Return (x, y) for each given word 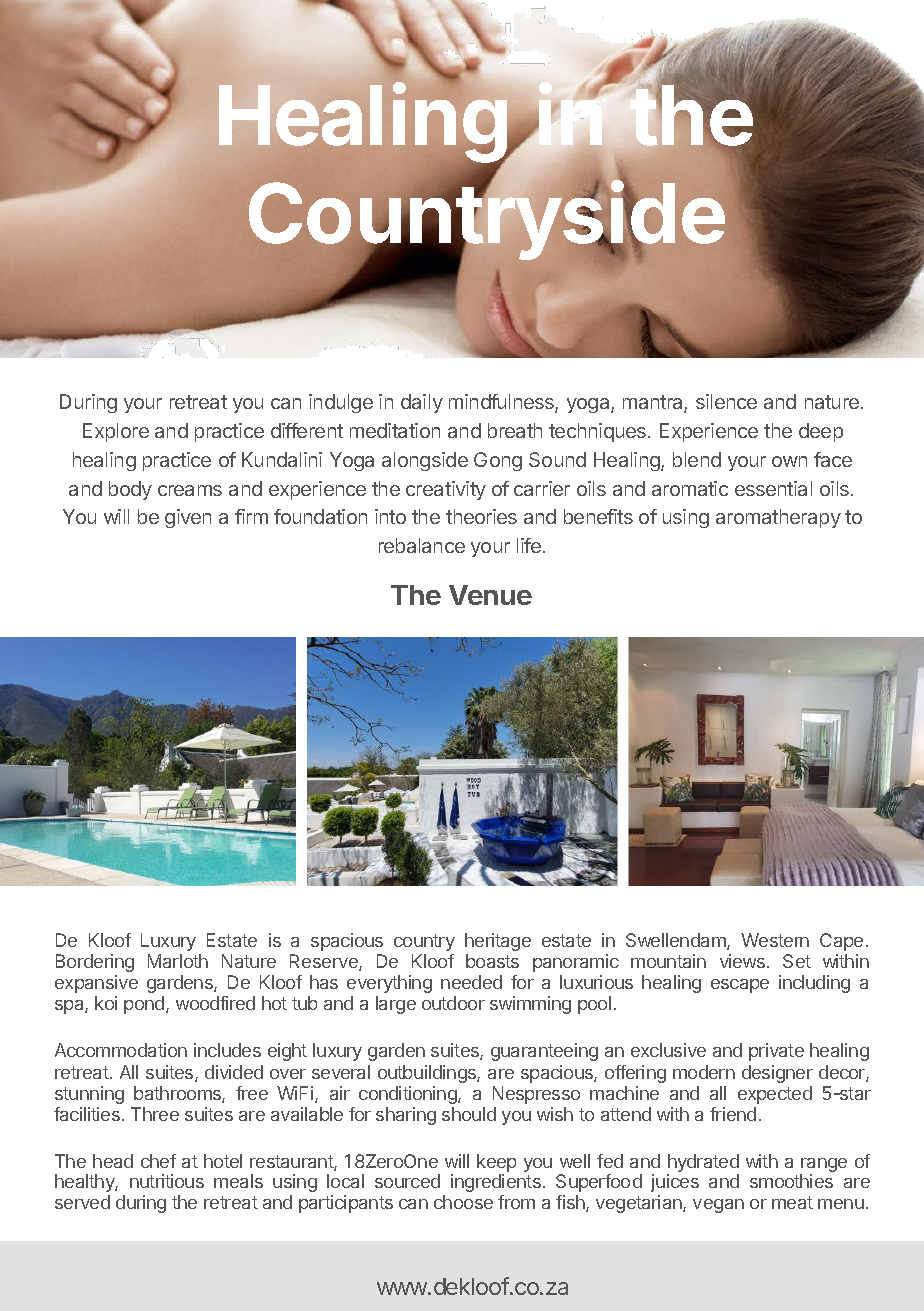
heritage (498, 942)
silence (726, 401)
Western (775, 940)
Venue (490, 595)
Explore (116, 432)
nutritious (167, 1181)
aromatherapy (778, 518)
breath (515, 430)
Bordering (95, 963)
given (188, 518)
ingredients (496, 1183)
